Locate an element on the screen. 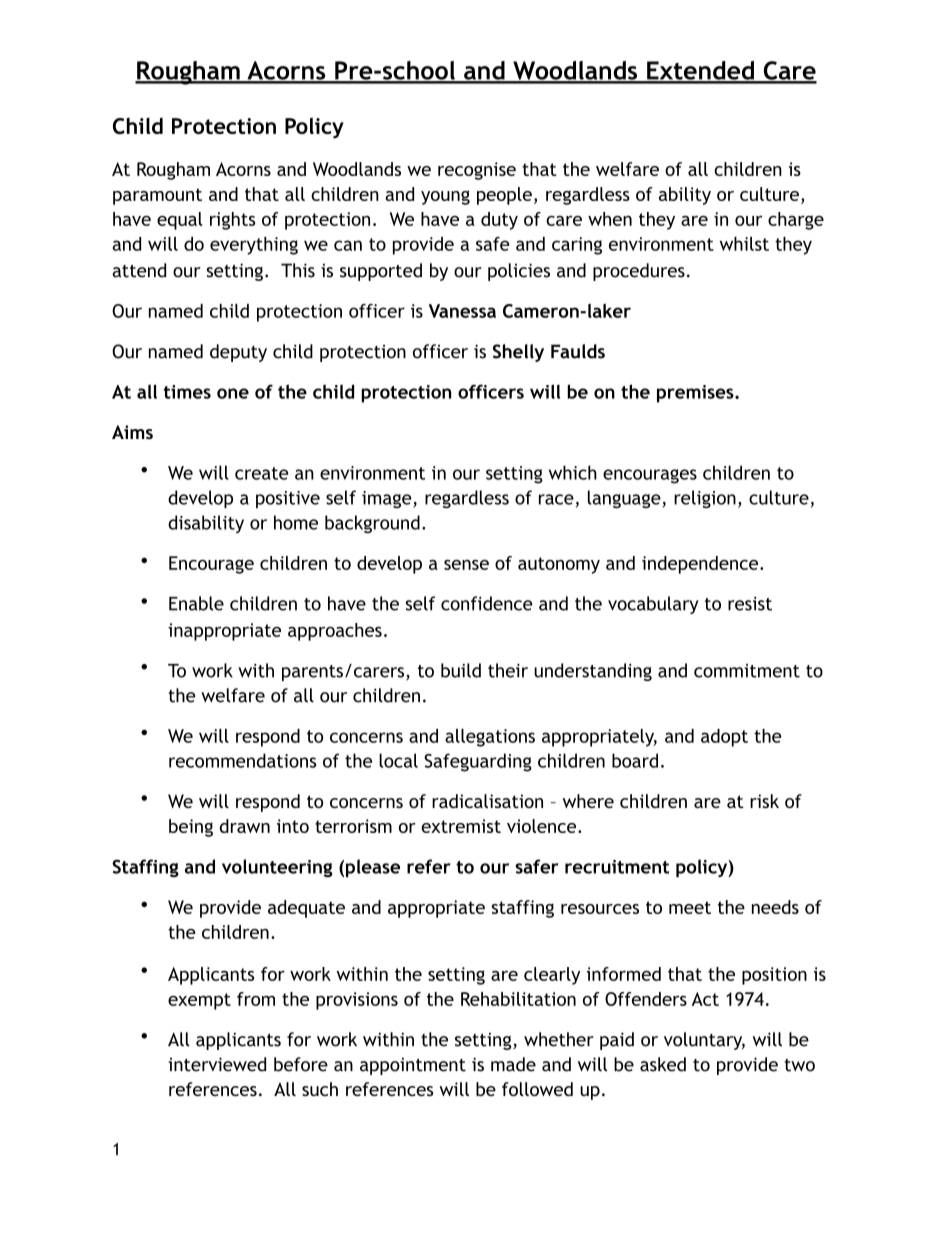 This screenshot has width=952, height=1233. confidence is located at coordinates (487, 603).
